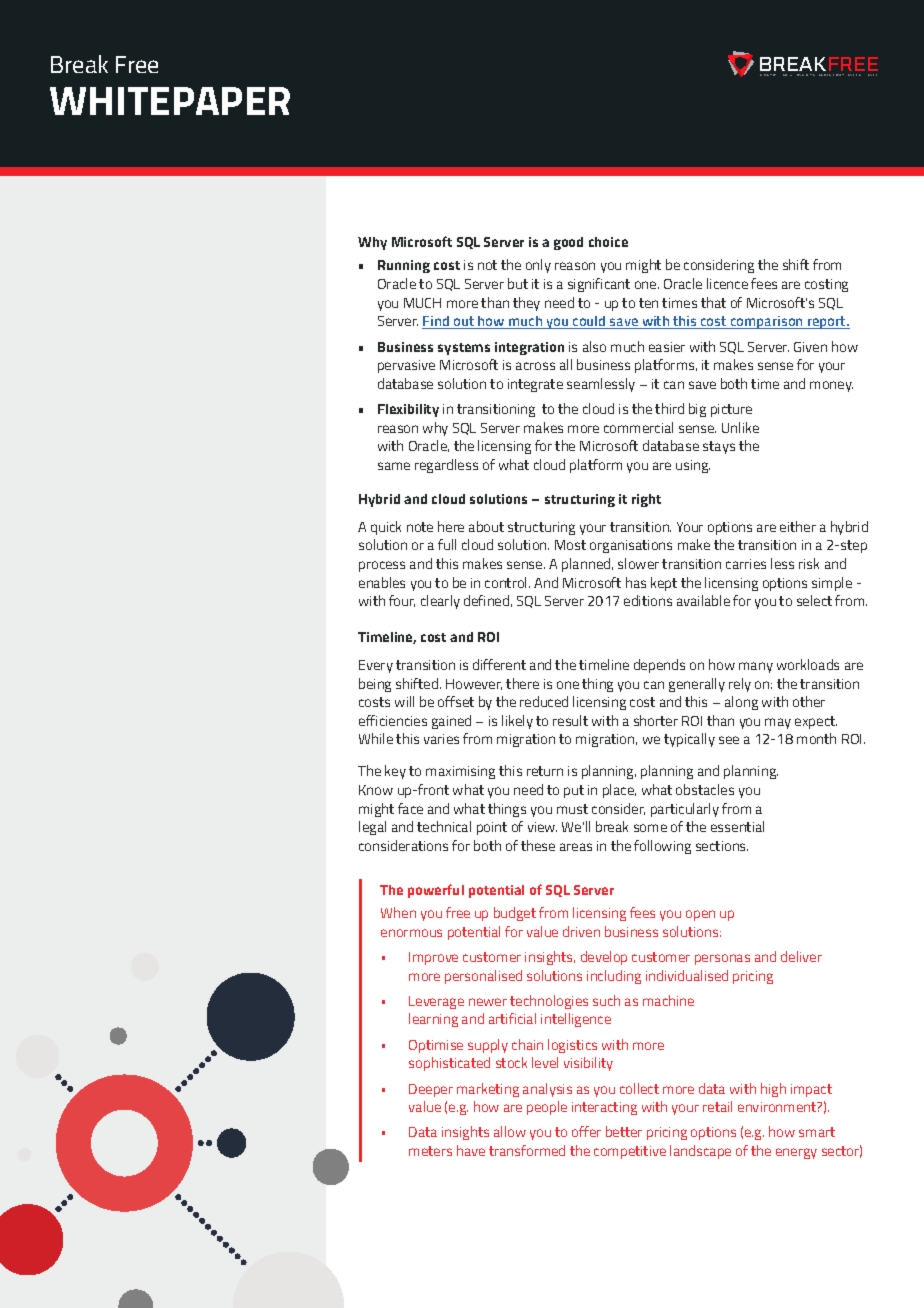 The width and height of the page is (924, 1308). Describe the element at coordinates (510, 1131) in the page. I see `allow` at that location.
